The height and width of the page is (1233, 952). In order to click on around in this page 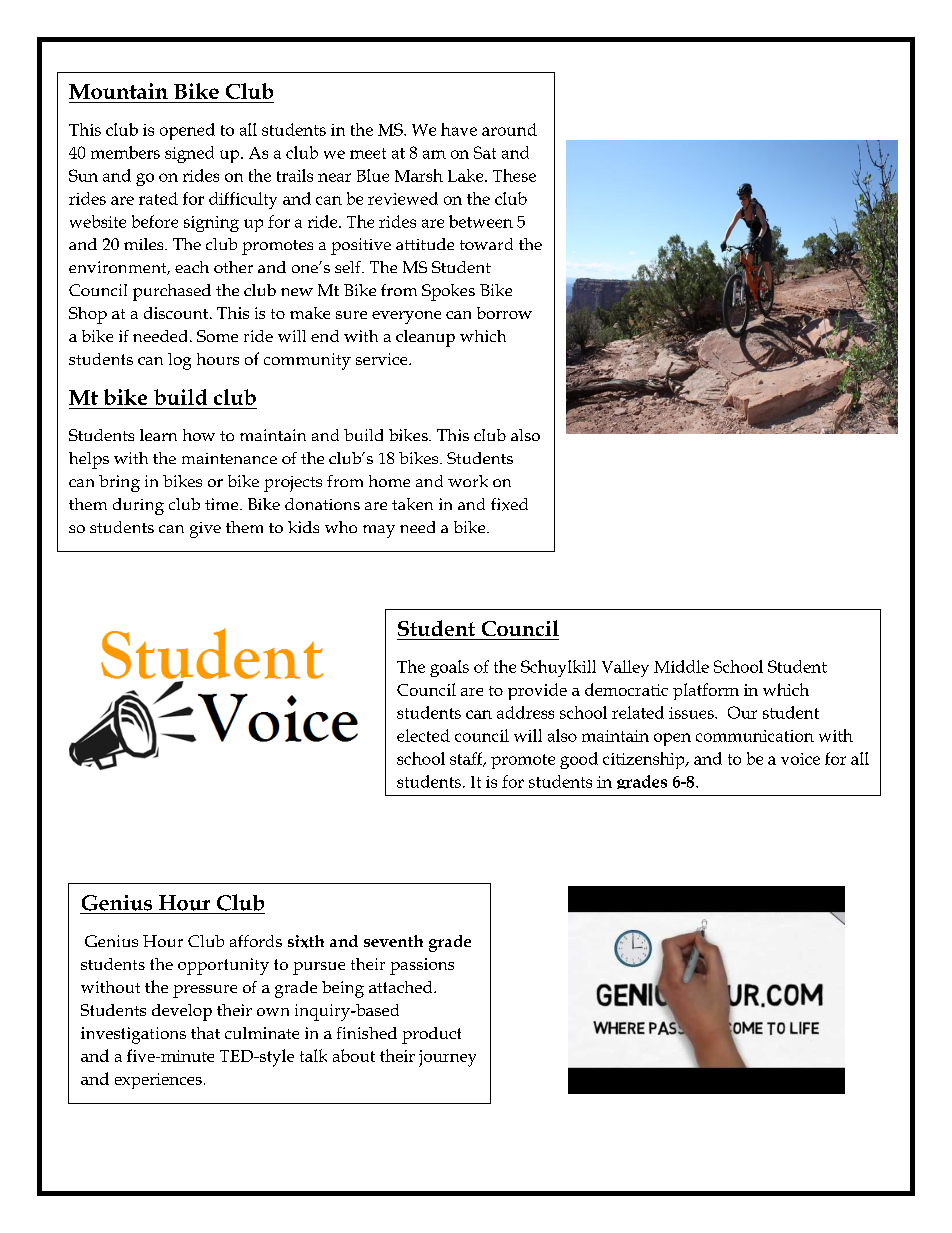, I will do `click(509, 129)`.
